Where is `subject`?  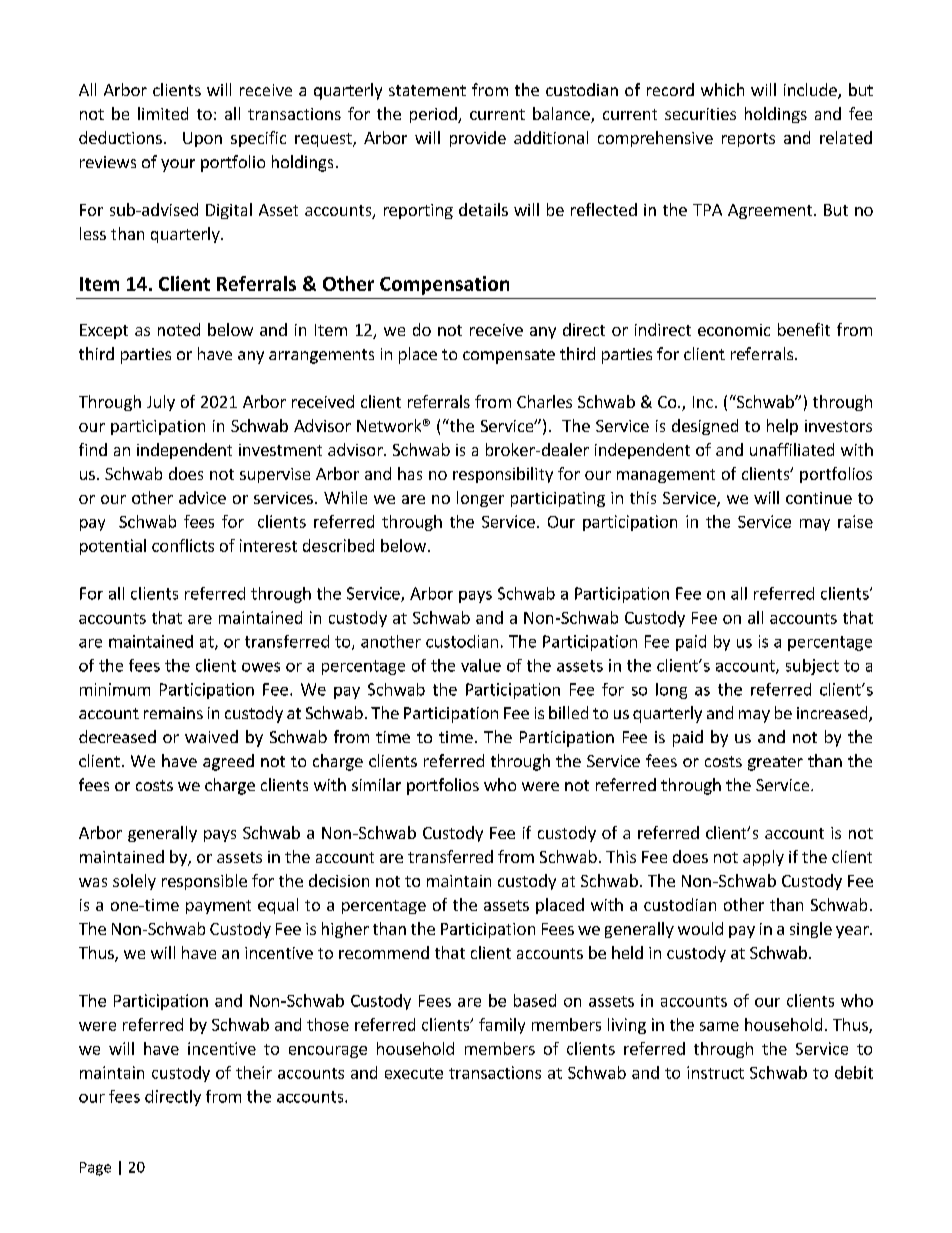
subject is located at coordinates (812, 667).
